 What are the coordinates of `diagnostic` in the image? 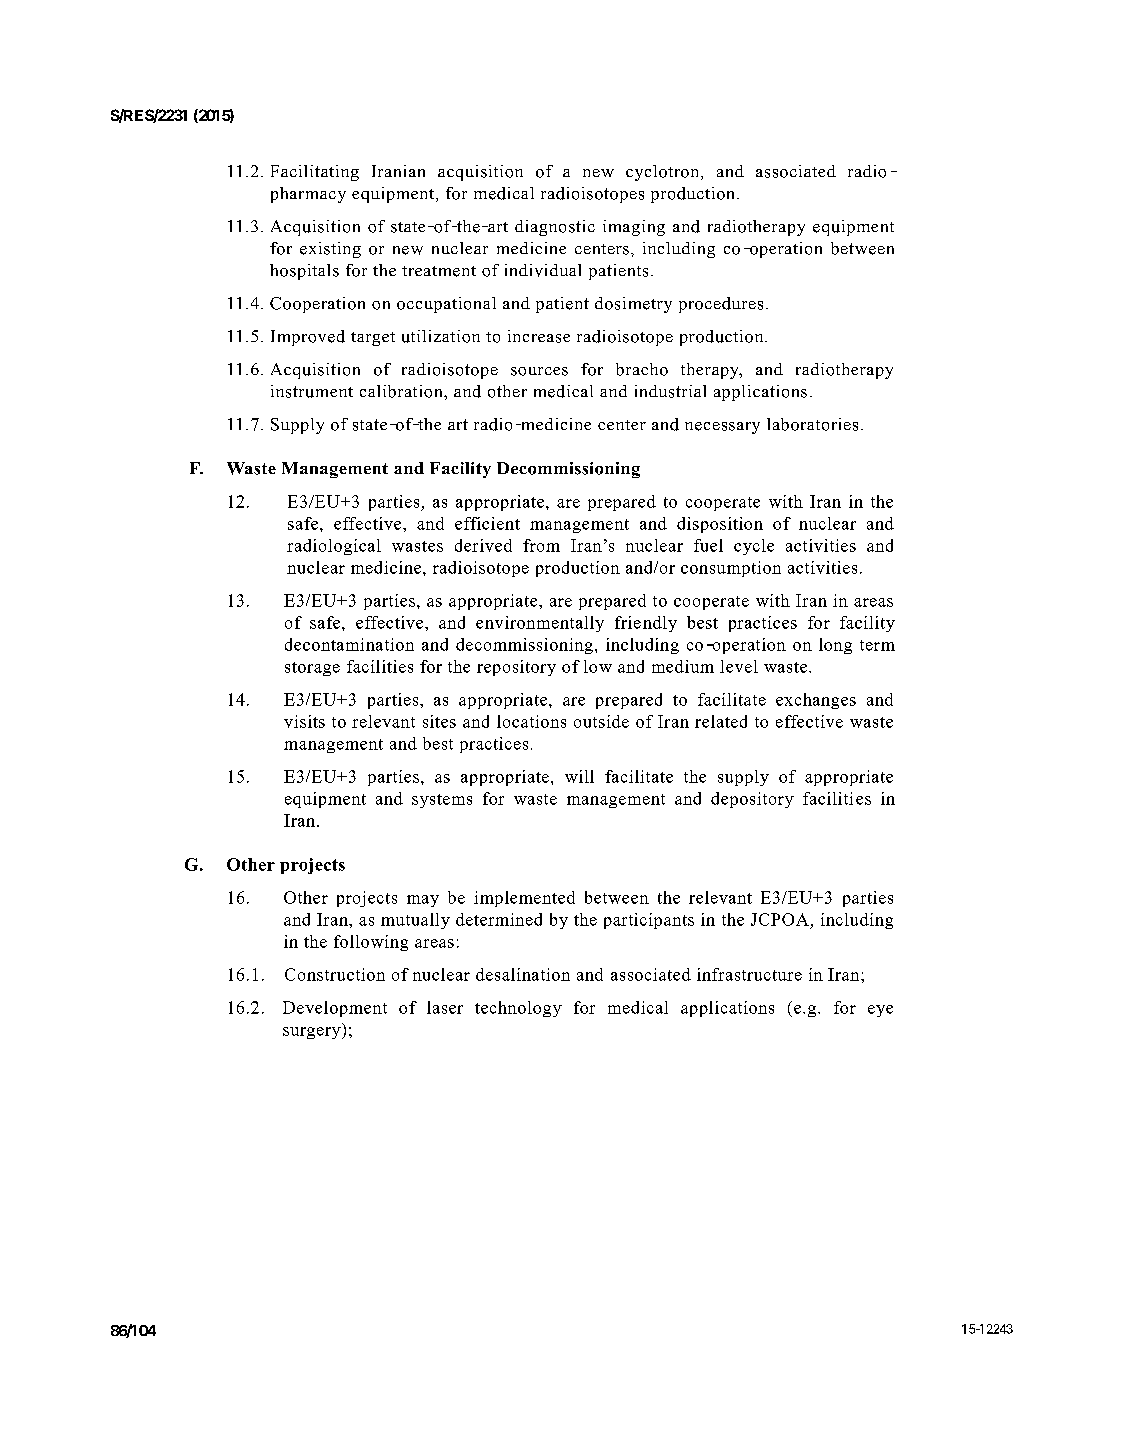 It's located at (555, 228).
